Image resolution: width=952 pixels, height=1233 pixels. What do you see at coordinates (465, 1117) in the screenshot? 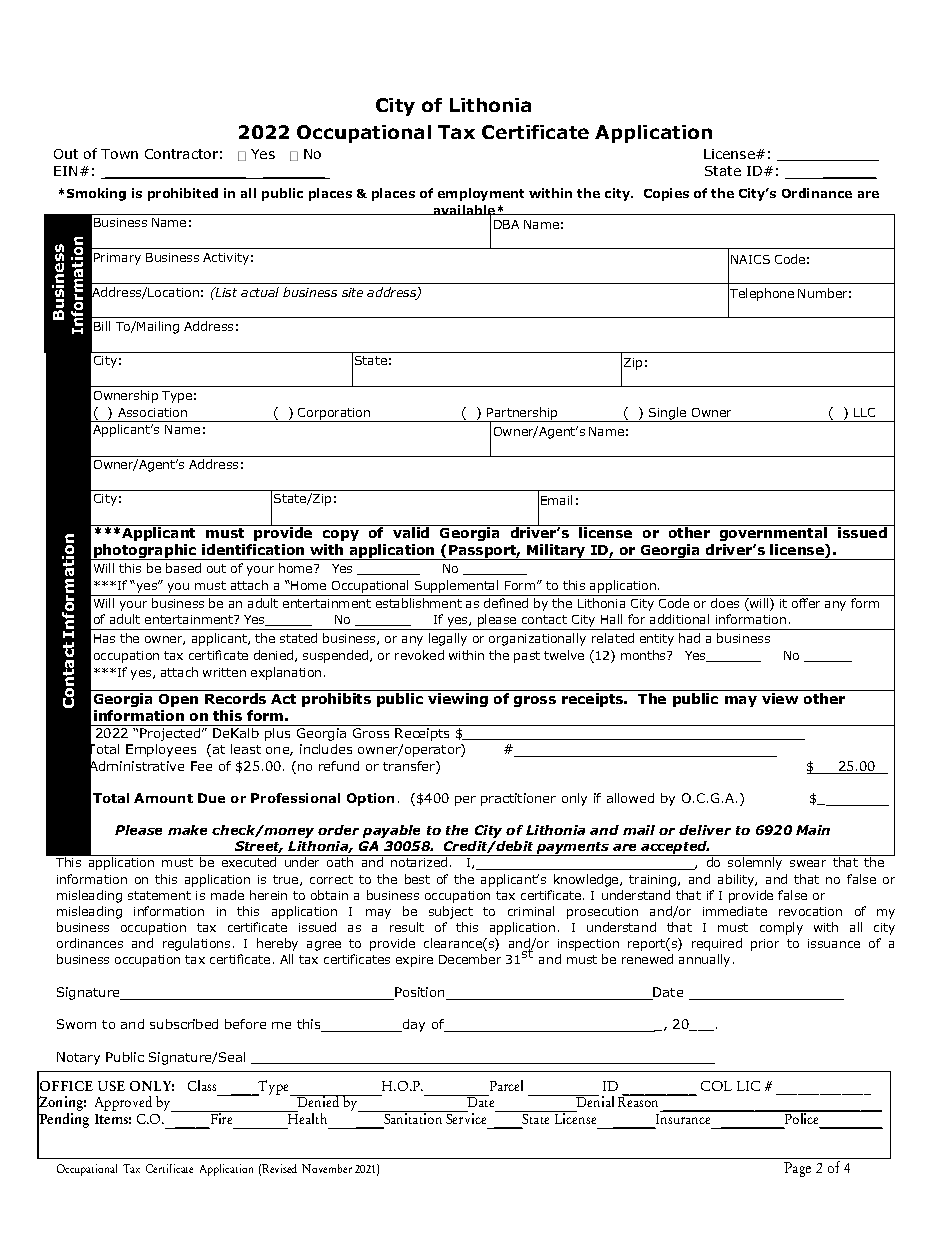
I see `Service` at bounding box center [465, 1117].
